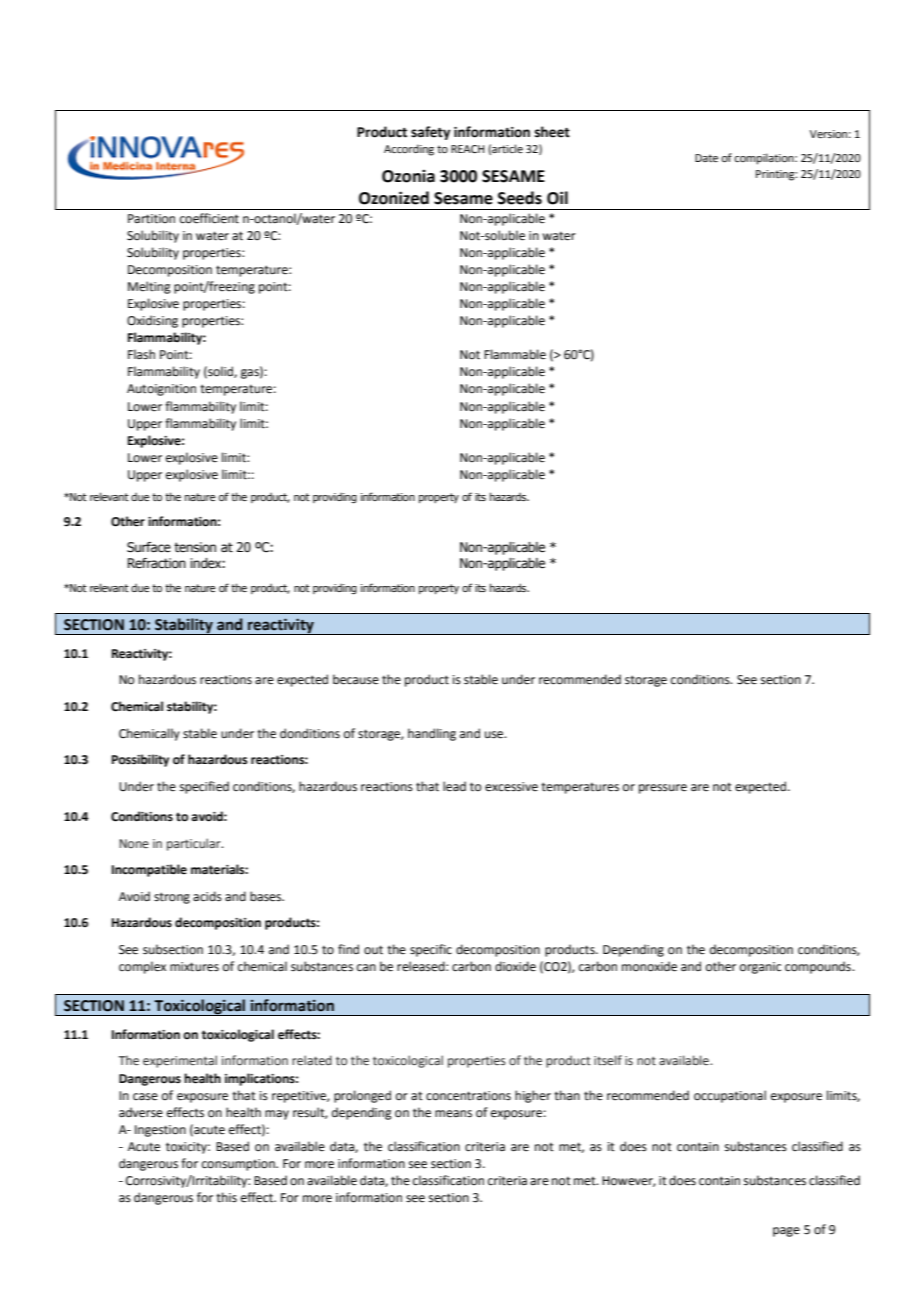 This screenshot has height=1308, width=924. I want to click on Possibility, so click(140, 760).
